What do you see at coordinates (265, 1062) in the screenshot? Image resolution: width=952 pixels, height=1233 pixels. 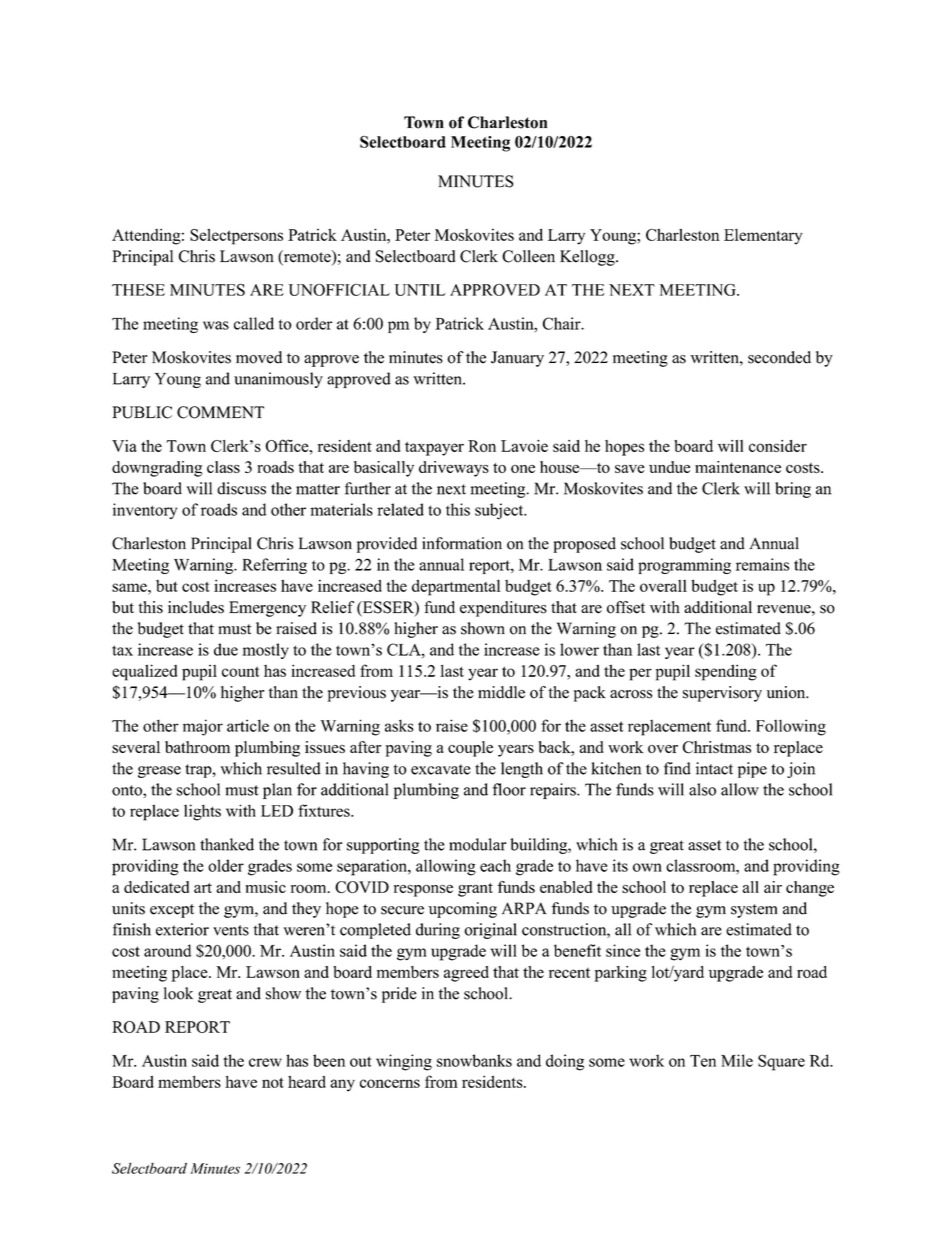 I see `crew` at bounding box center [265, 1062].
